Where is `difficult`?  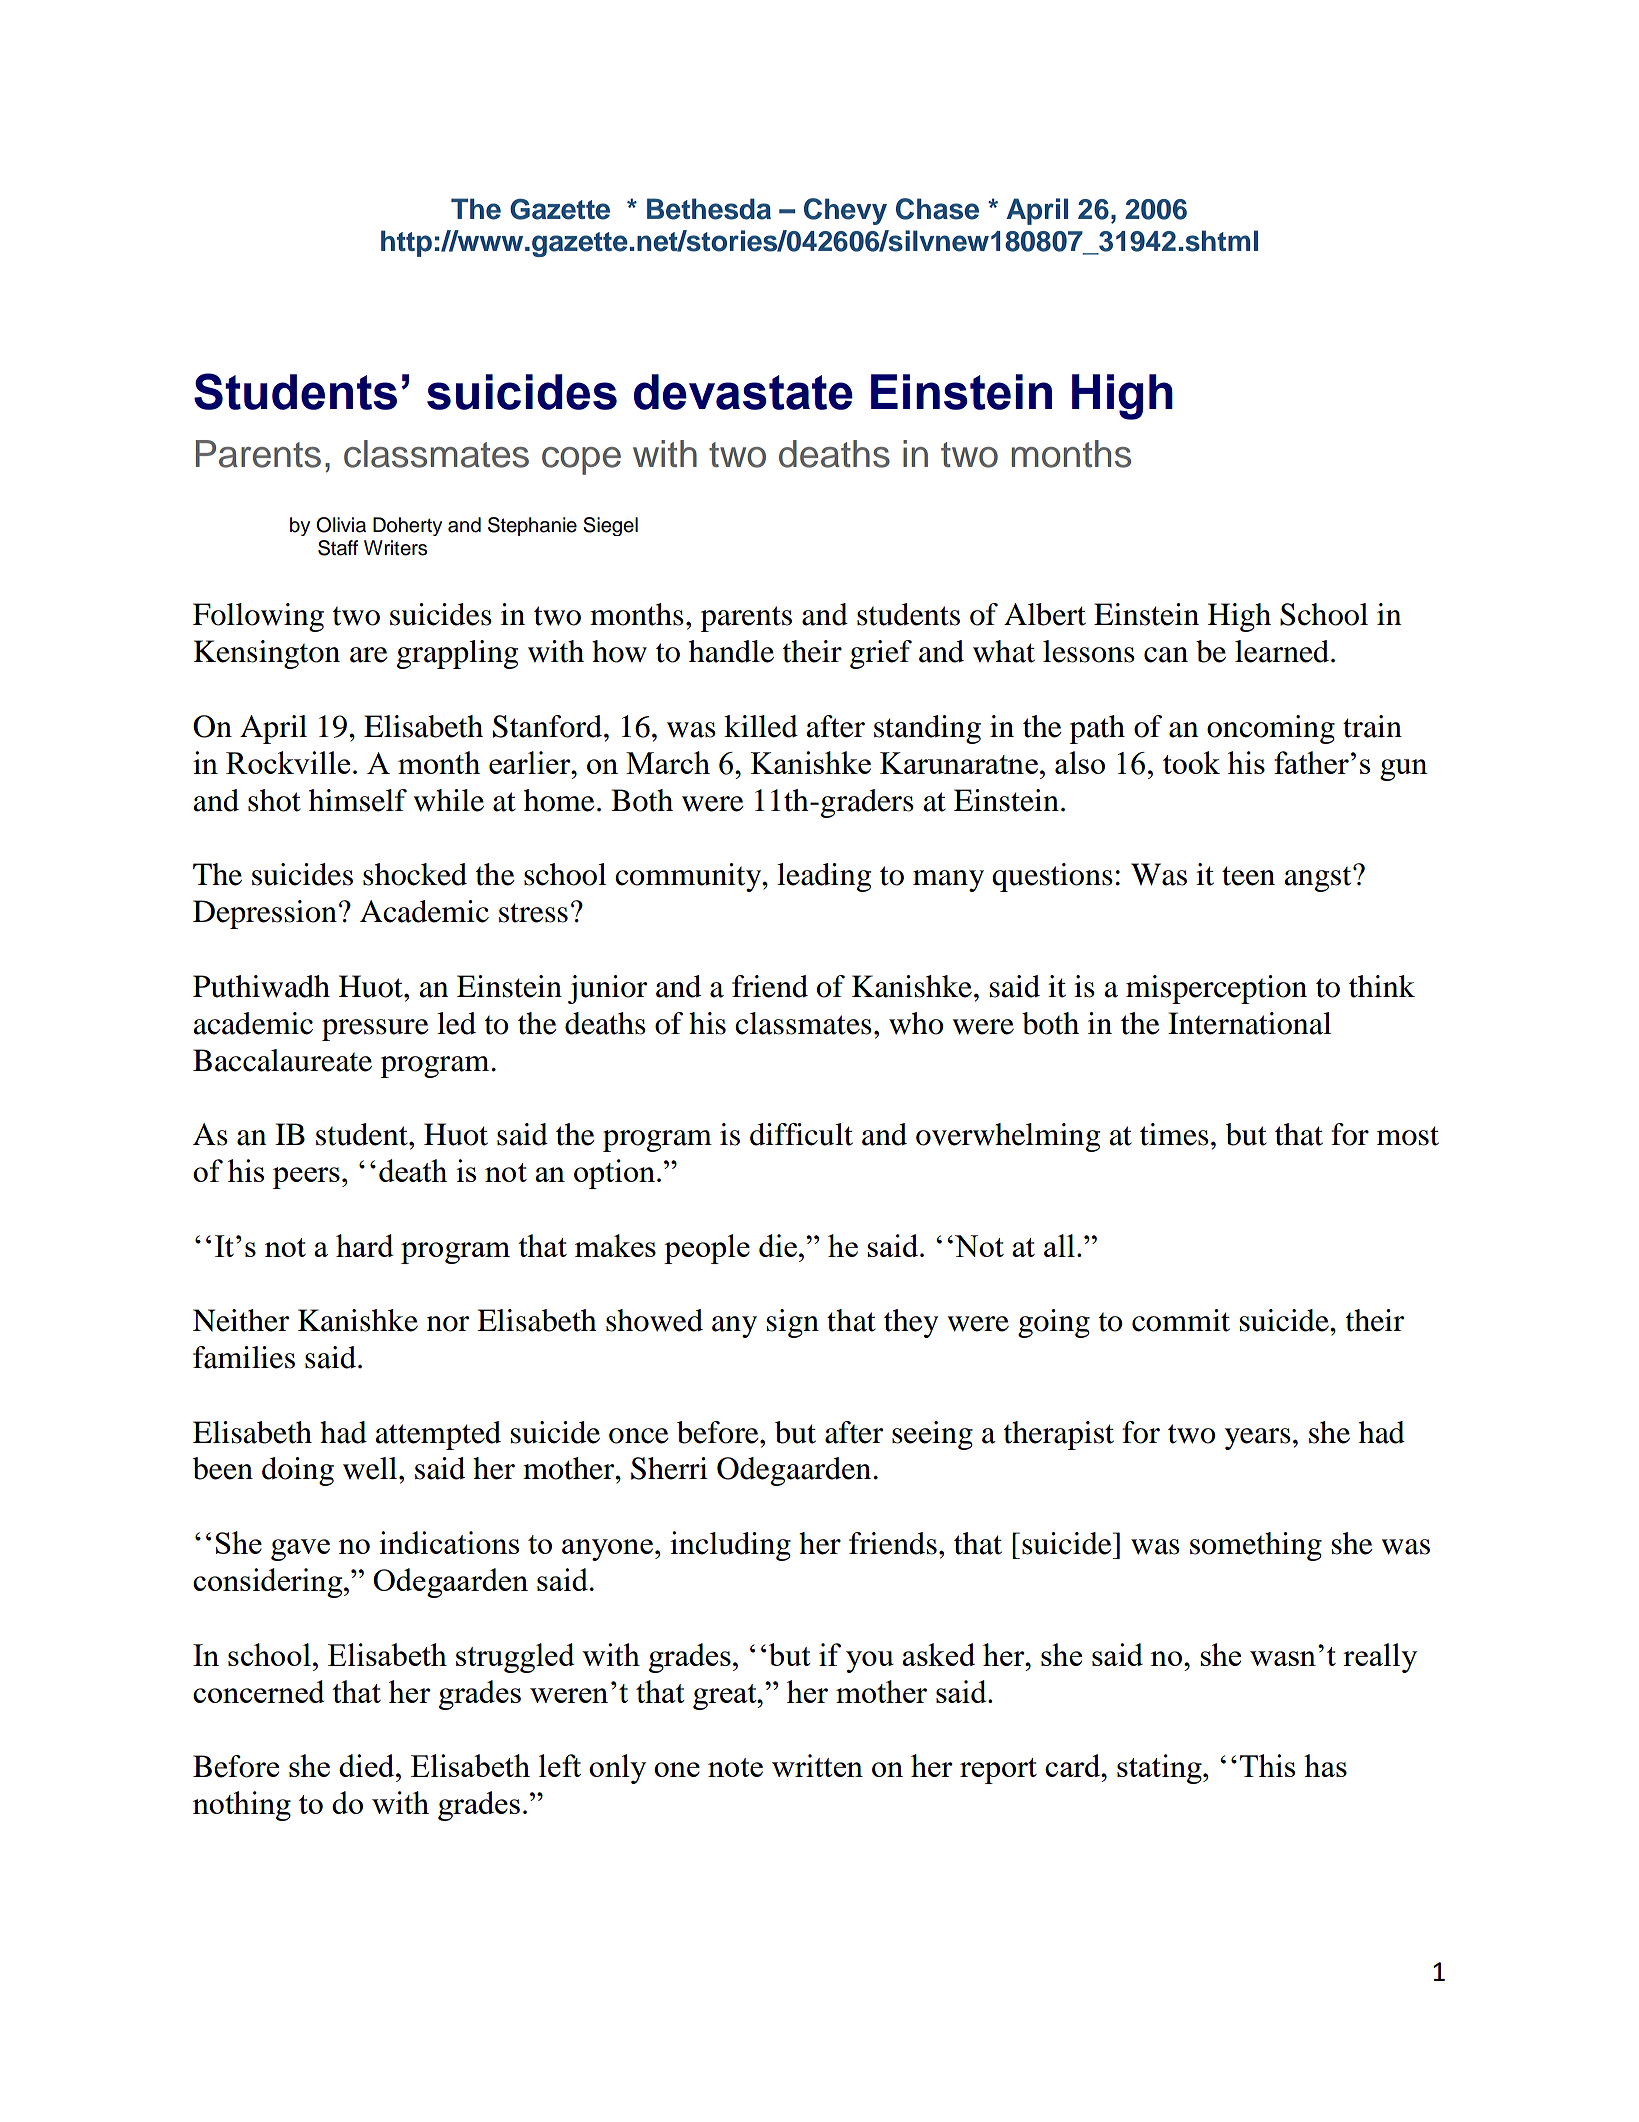
difficult is located at coordinates (801, 1134).
